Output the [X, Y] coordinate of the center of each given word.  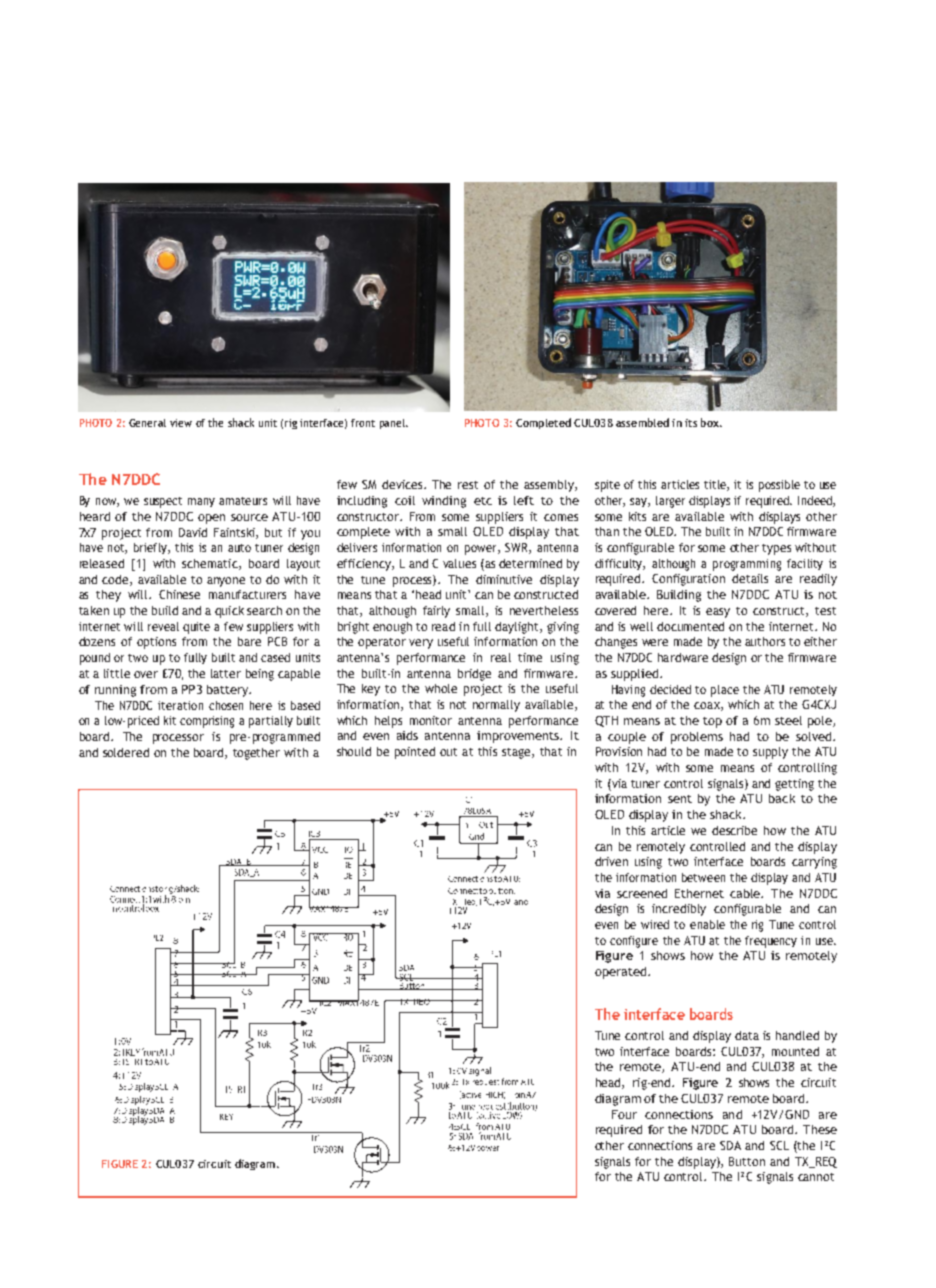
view [181, 423]
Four [624, 1114]
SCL [779, 1145]
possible [779, 486]
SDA [730, 1145]
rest [468, 485]
